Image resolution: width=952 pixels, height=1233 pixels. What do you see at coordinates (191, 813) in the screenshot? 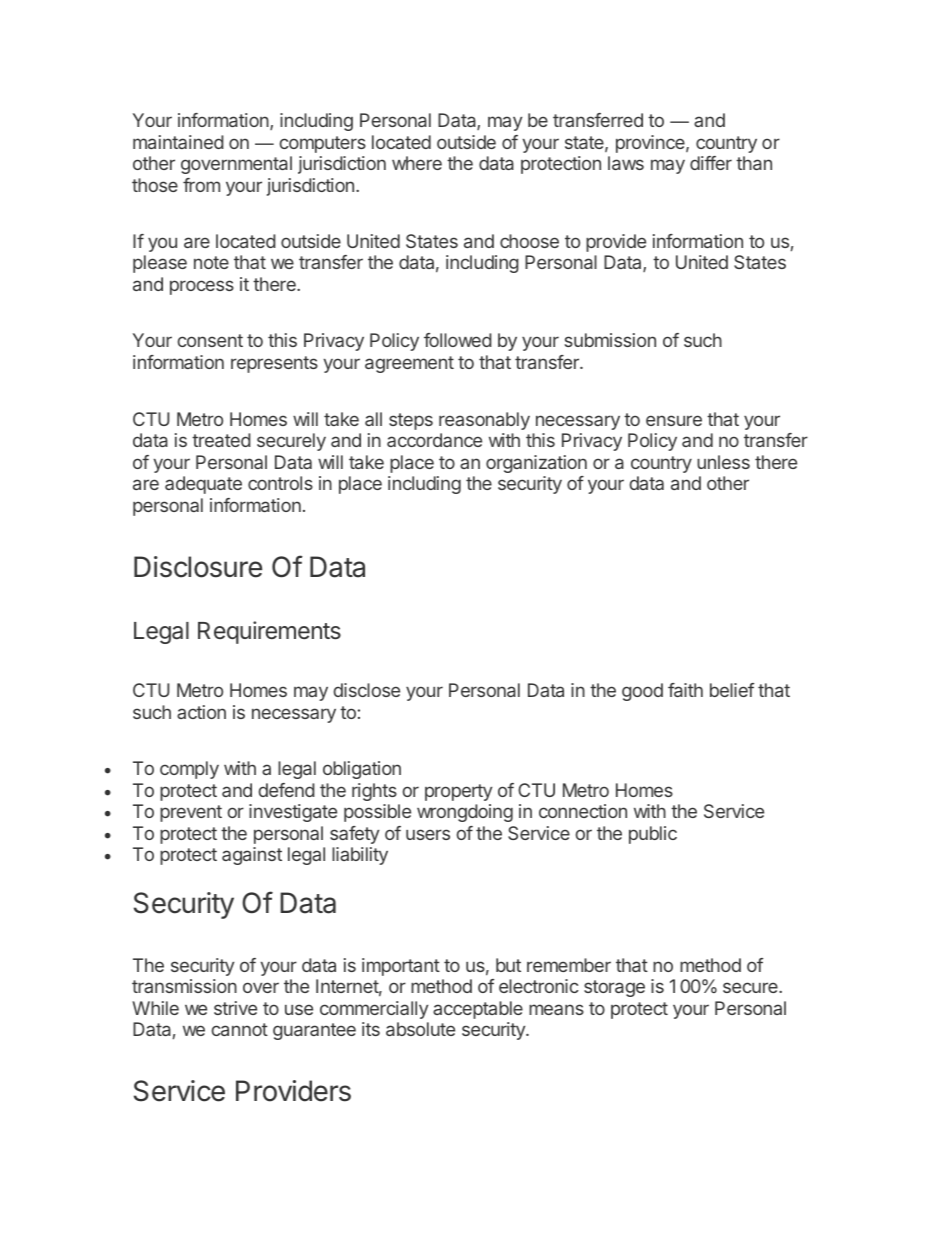
I see `prevent` at bounding box center [191, 813].
